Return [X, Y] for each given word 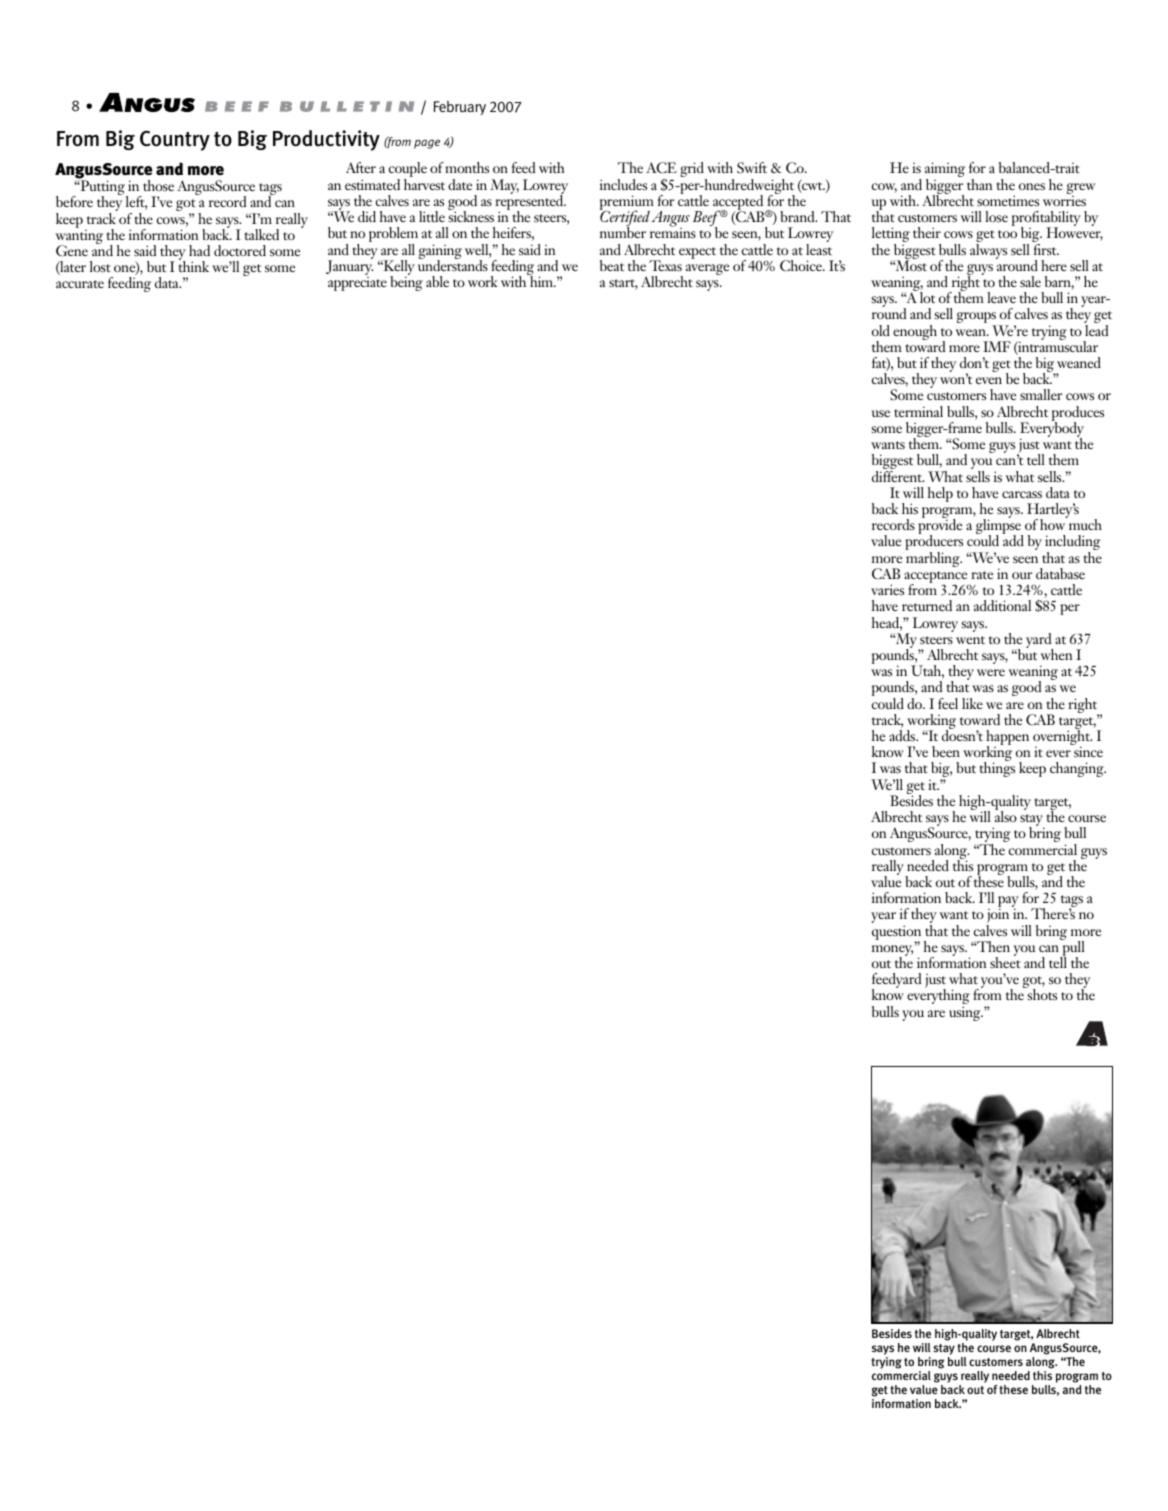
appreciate [357, 284]
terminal [918, 411]
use [880, 413]
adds [903, 735]
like [972, 703]
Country [175, 140]
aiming [945, 171]
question [896, 933]
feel [948, 703]
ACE [661, 167]
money [892, 952]
